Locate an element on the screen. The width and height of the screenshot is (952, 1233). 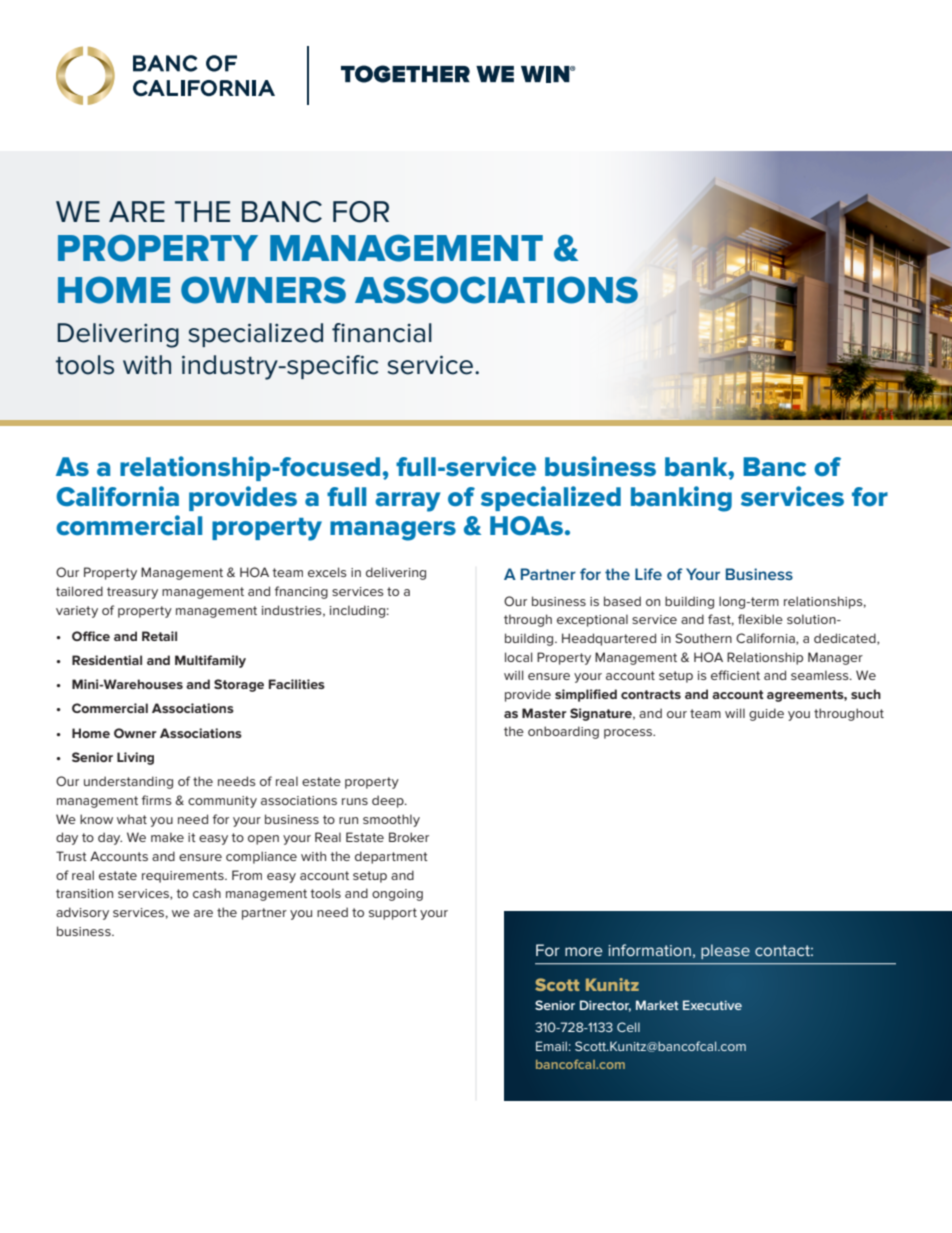
flexible is located at coordinates (760, 619).
